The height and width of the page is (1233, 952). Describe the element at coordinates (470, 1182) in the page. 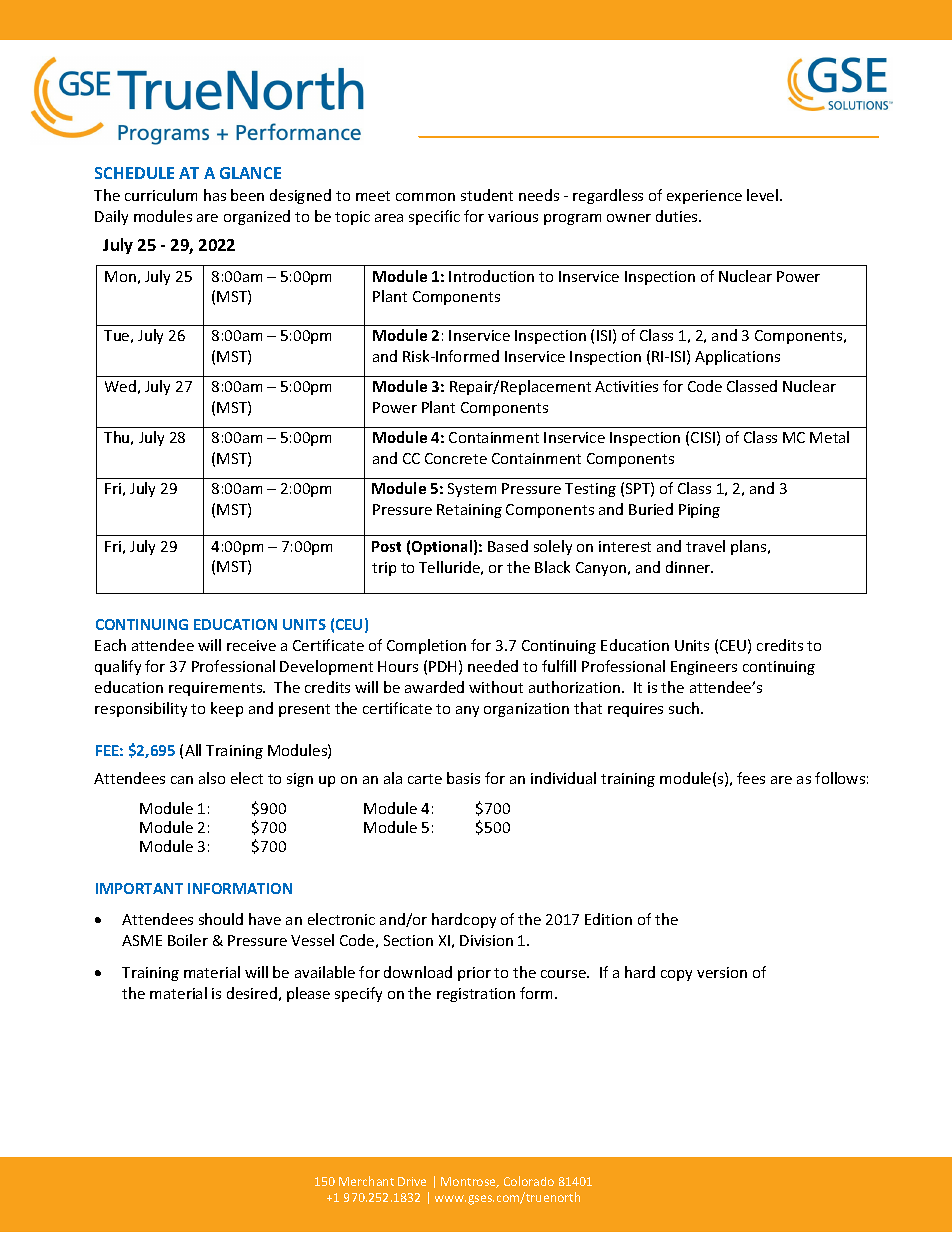

I see `Montrose` at that location.
